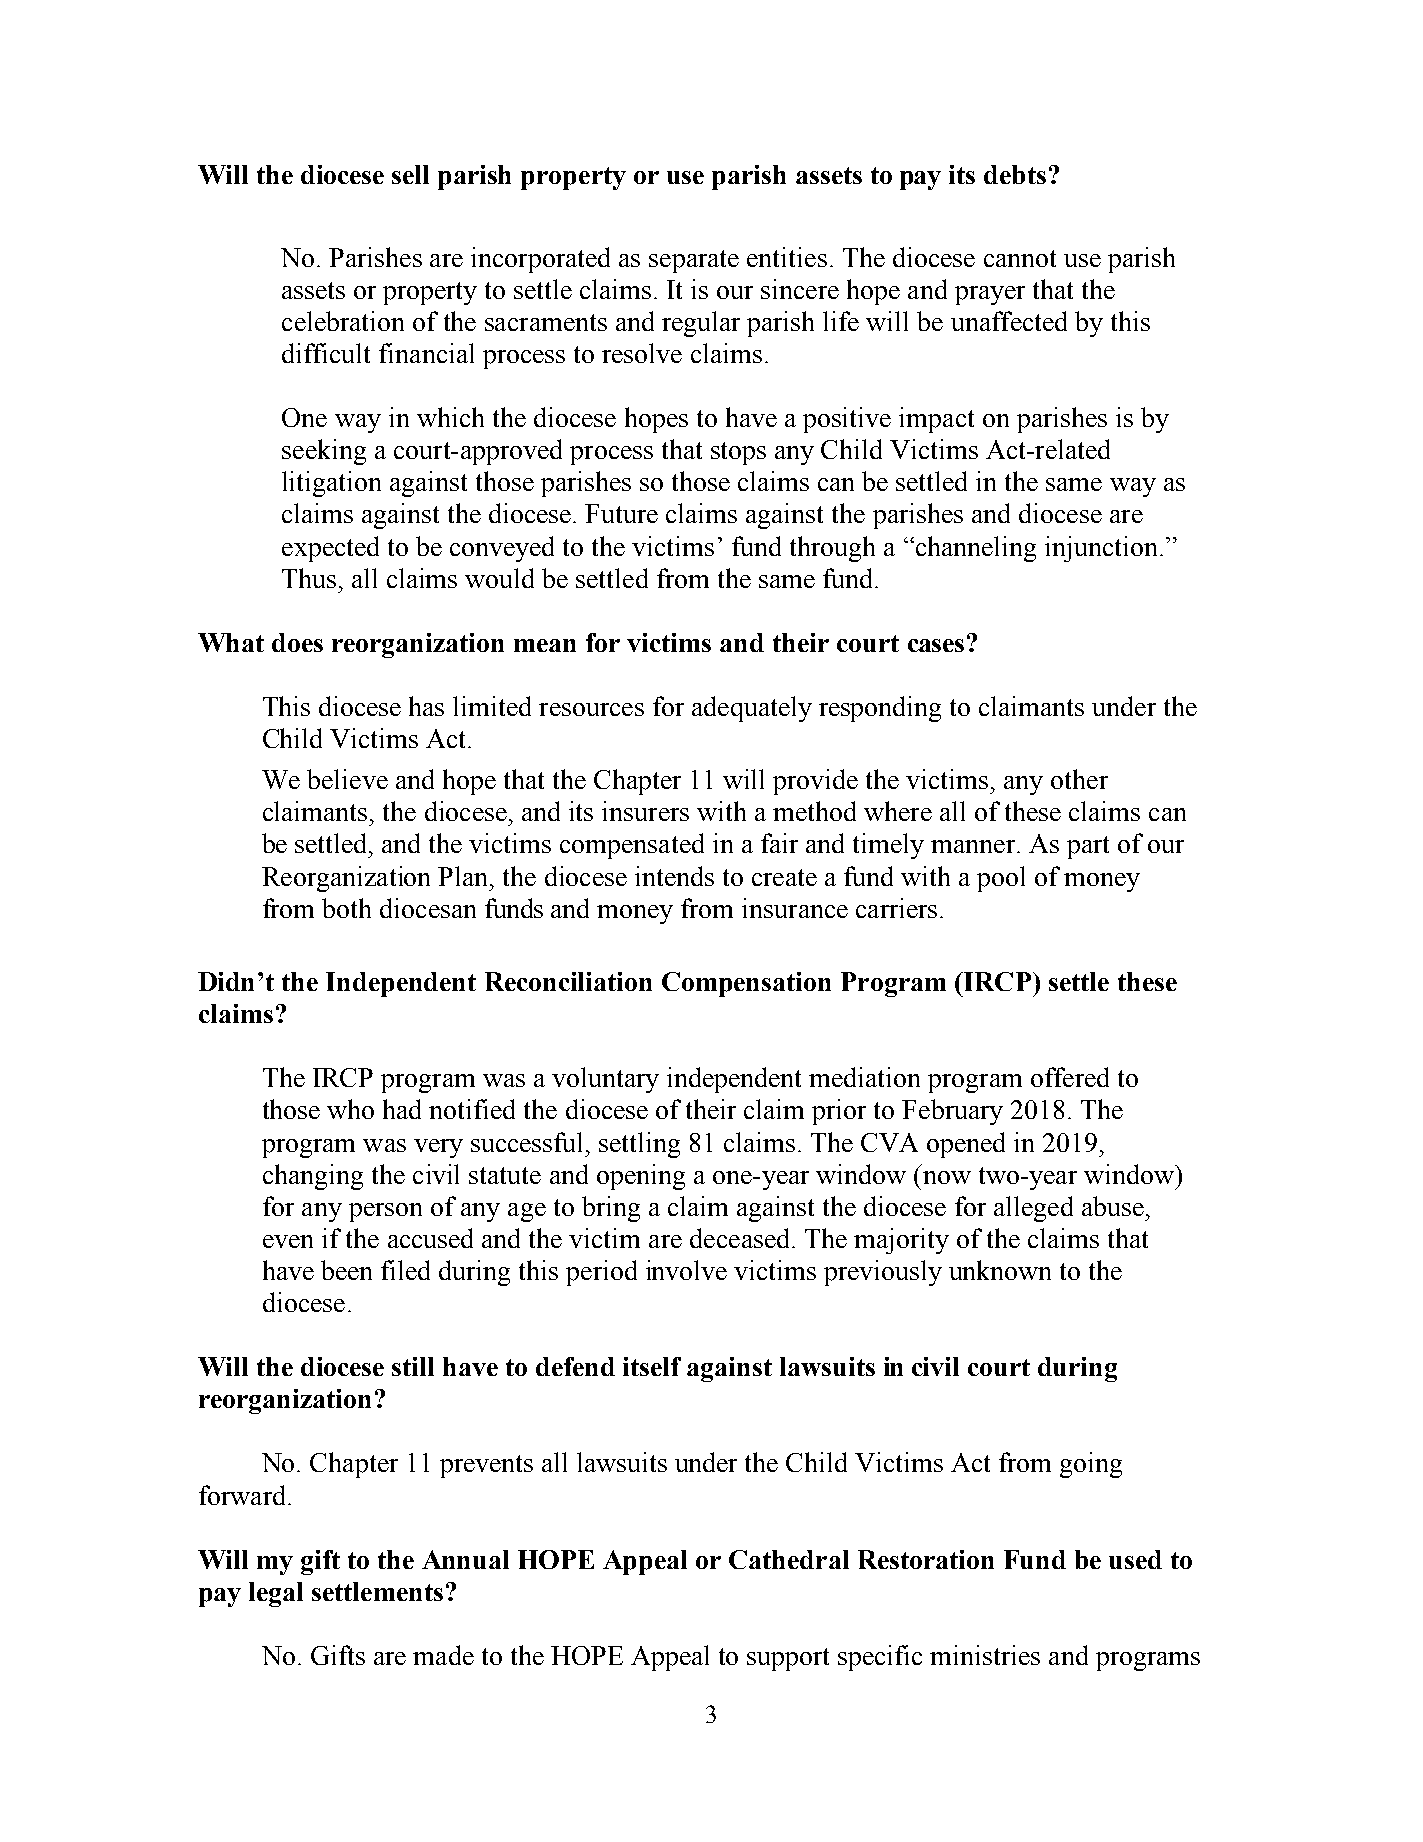  What do you see at coordinates (985, 1655) in the screenshot?
I see `ministries` at bounding box center [985, 1655].
